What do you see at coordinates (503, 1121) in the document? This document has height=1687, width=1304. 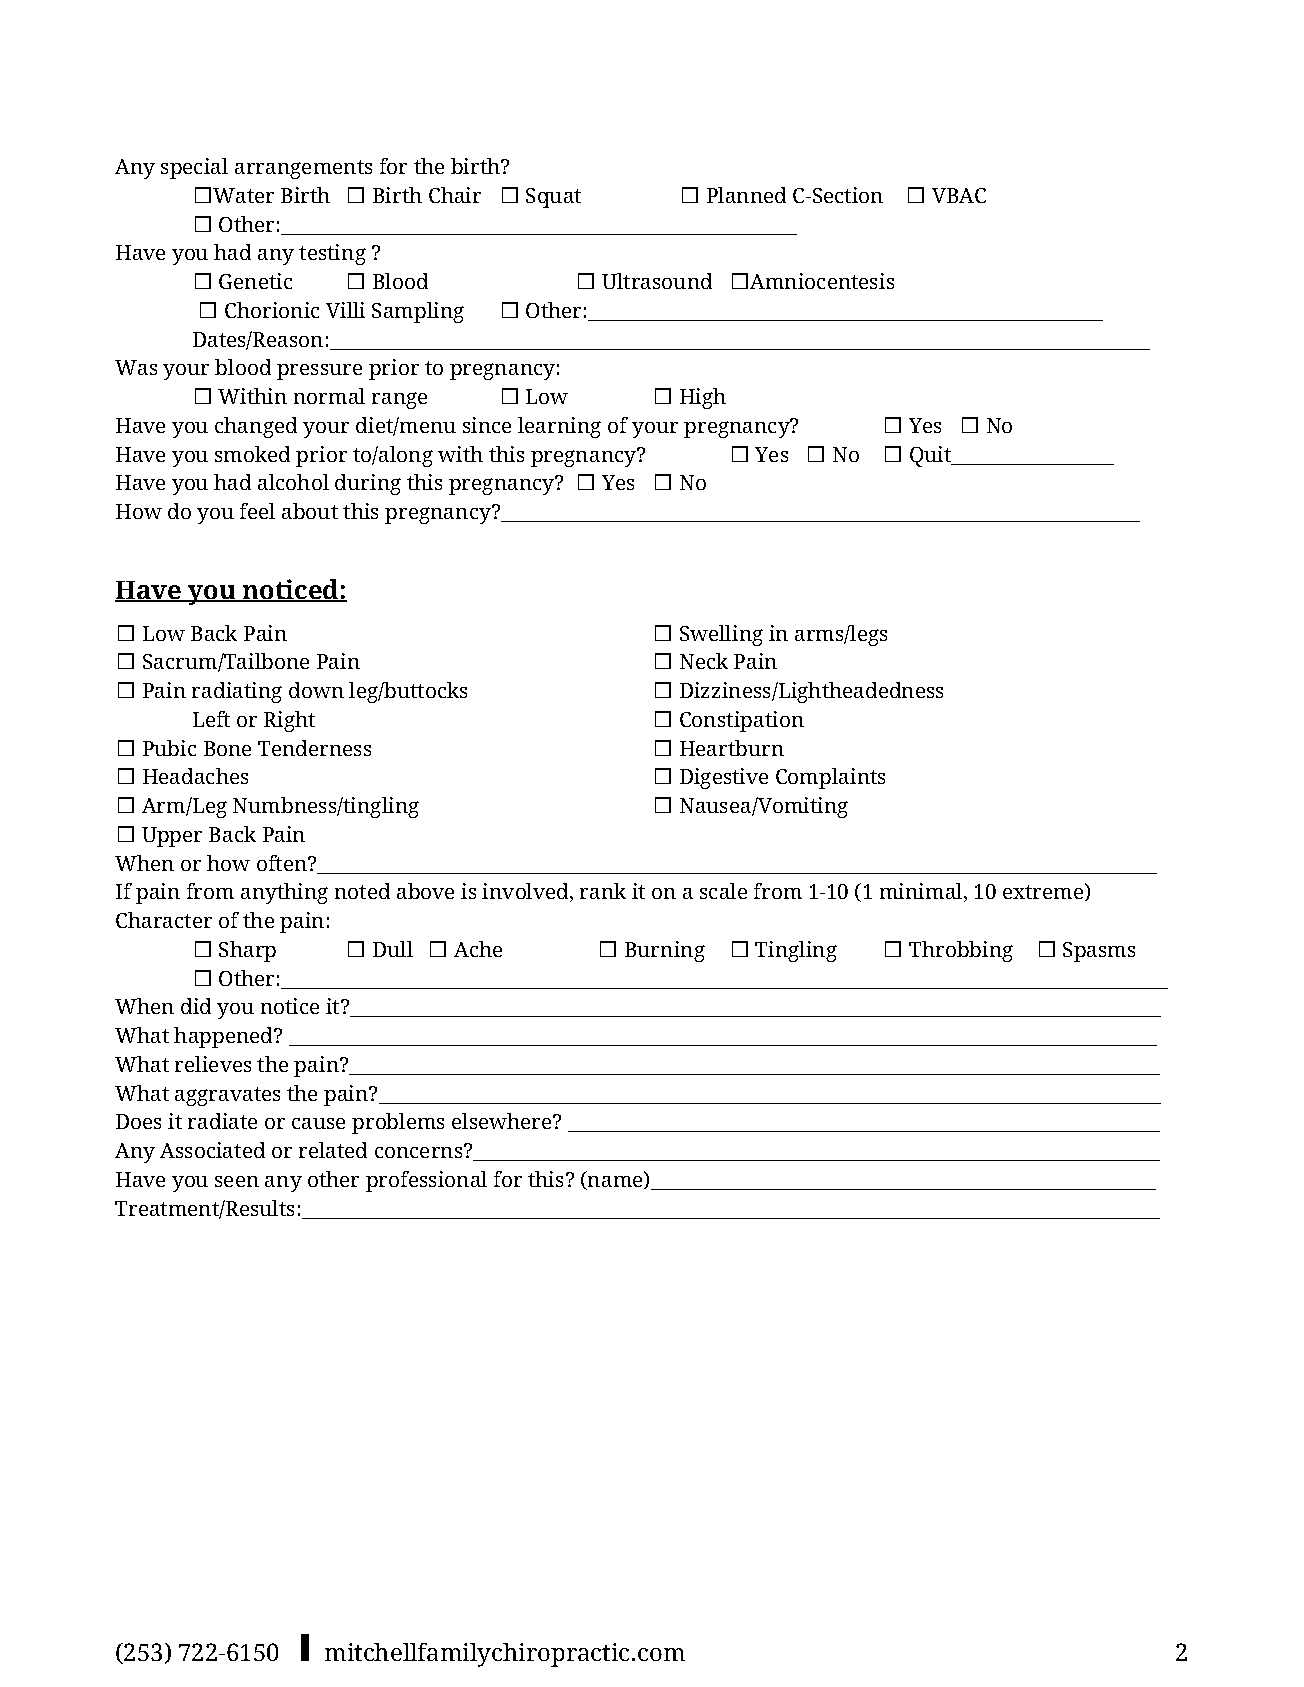 I see `elsewhere` at bounding box center [503, 1121].
